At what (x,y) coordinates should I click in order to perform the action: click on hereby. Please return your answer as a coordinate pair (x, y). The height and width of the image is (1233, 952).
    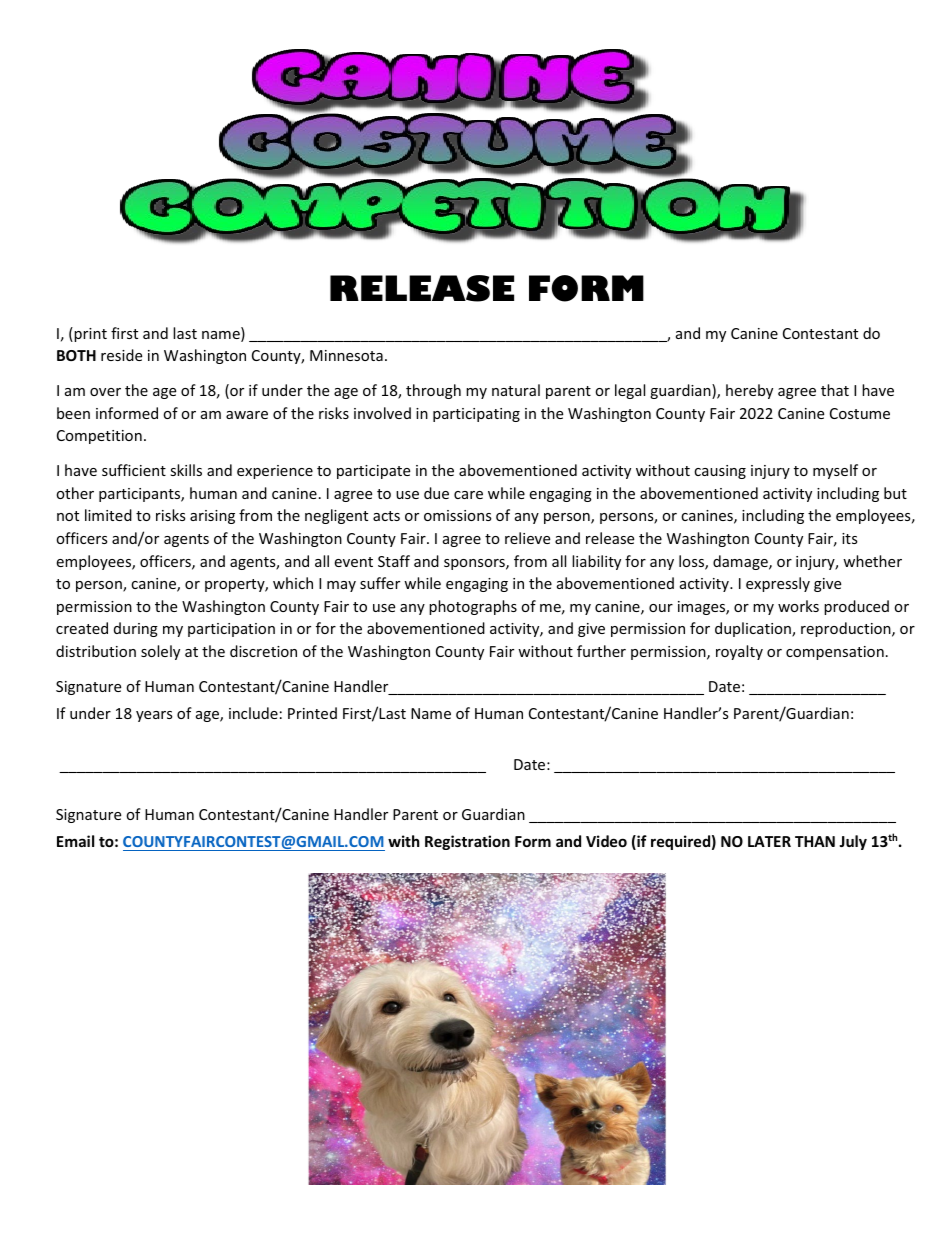
    Looking at the image, I should click on (749, 391).
